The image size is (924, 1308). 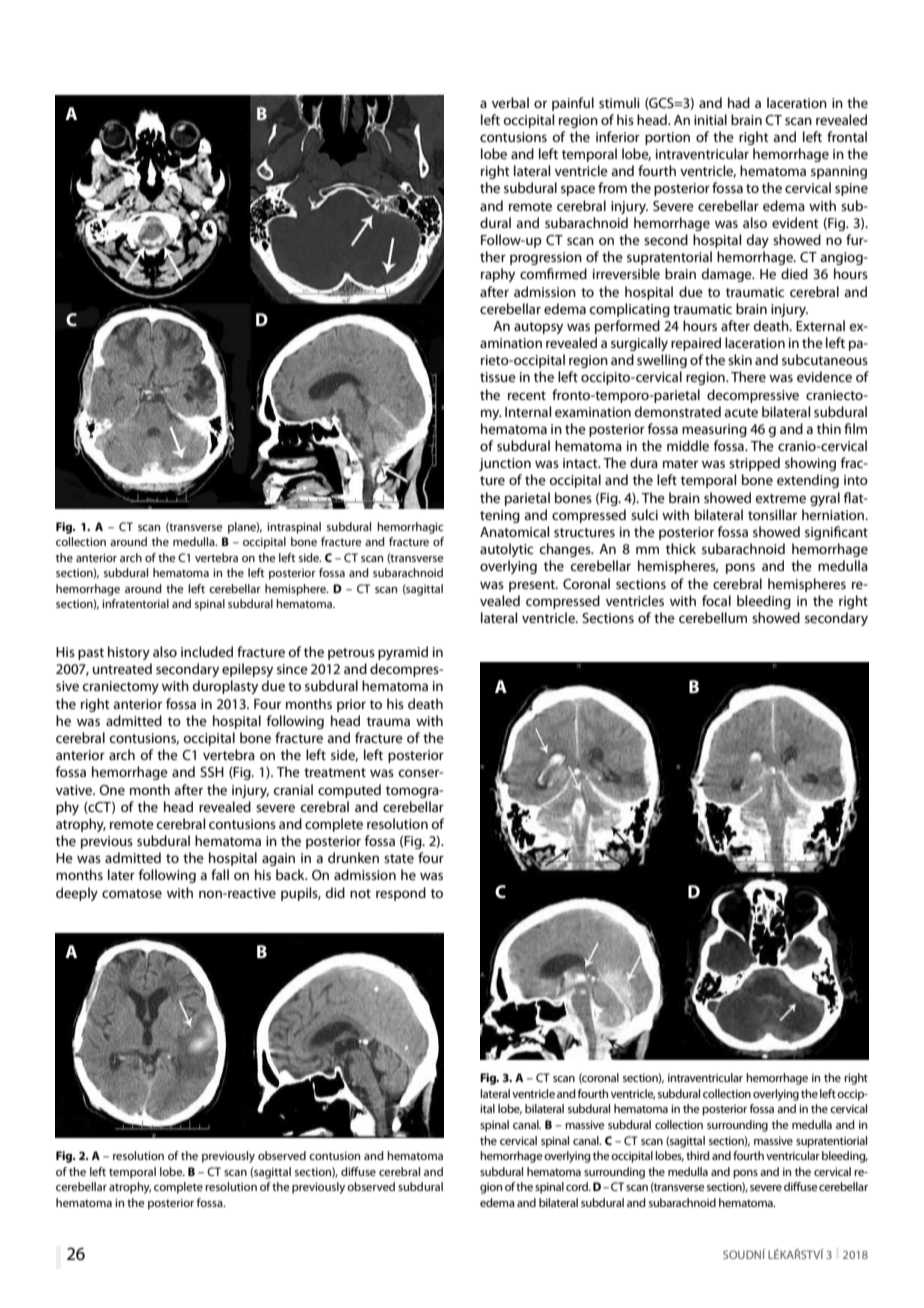 I want to click on acute, so click(x=741, y=412).
